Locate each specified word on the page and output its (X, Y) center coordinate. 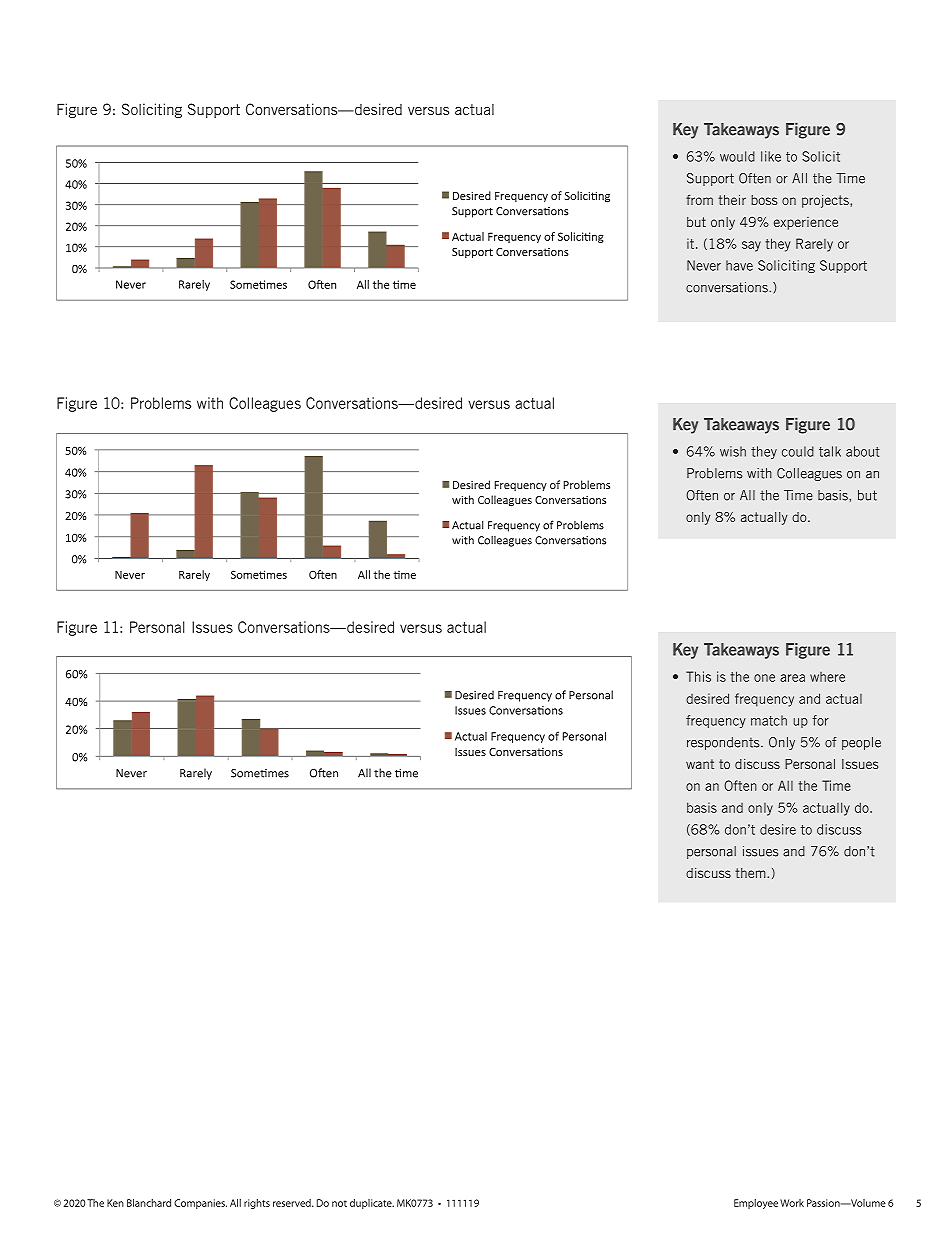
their (732, 199)
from (699, 200)
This (698, 676)
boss (764, 200)
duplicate (372, 1204)
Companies (200, 1204)
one (764, 678)
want (700, 764)
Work (792, 1203)
